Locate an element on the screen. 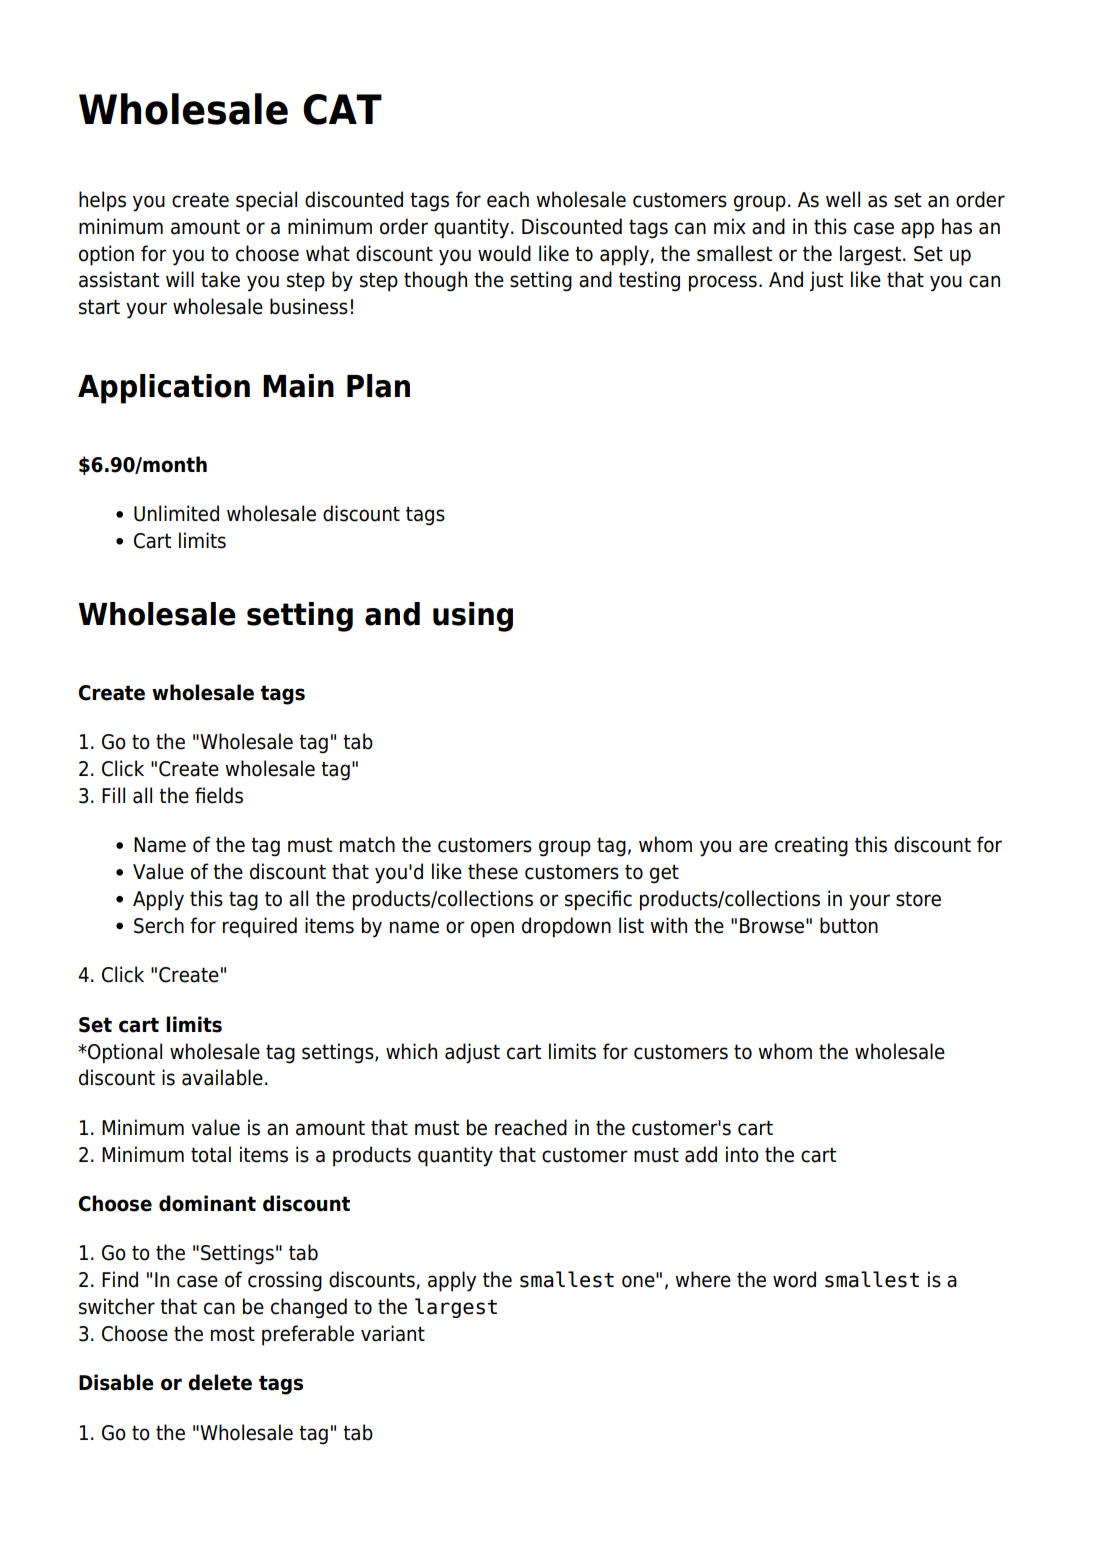 Image resolution: width=1093 pixels, height=1546 pixels. take is located at coordinates (220, 279).
